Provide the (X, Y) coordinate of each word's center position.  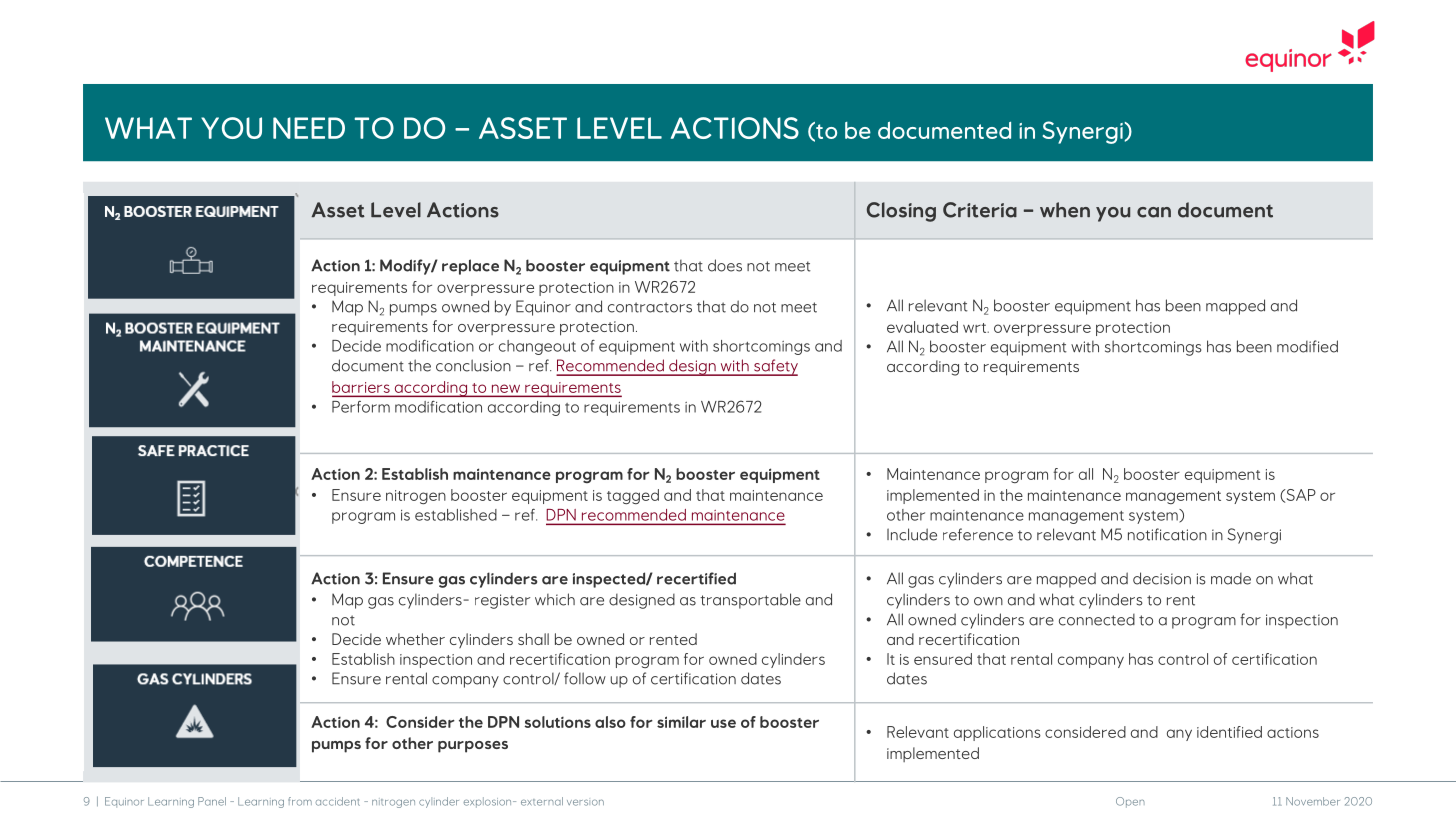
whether (415, 639)
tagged (633, 497)
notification (1167, 534)
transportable (750, 601)
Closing (901, 212)
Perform (361, 407)
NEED (309, 128)
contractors (650, 307)
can (1154, 212)
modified (1307, 346)
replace (470, 267)
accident (338, 801)
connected (1097, 620)
